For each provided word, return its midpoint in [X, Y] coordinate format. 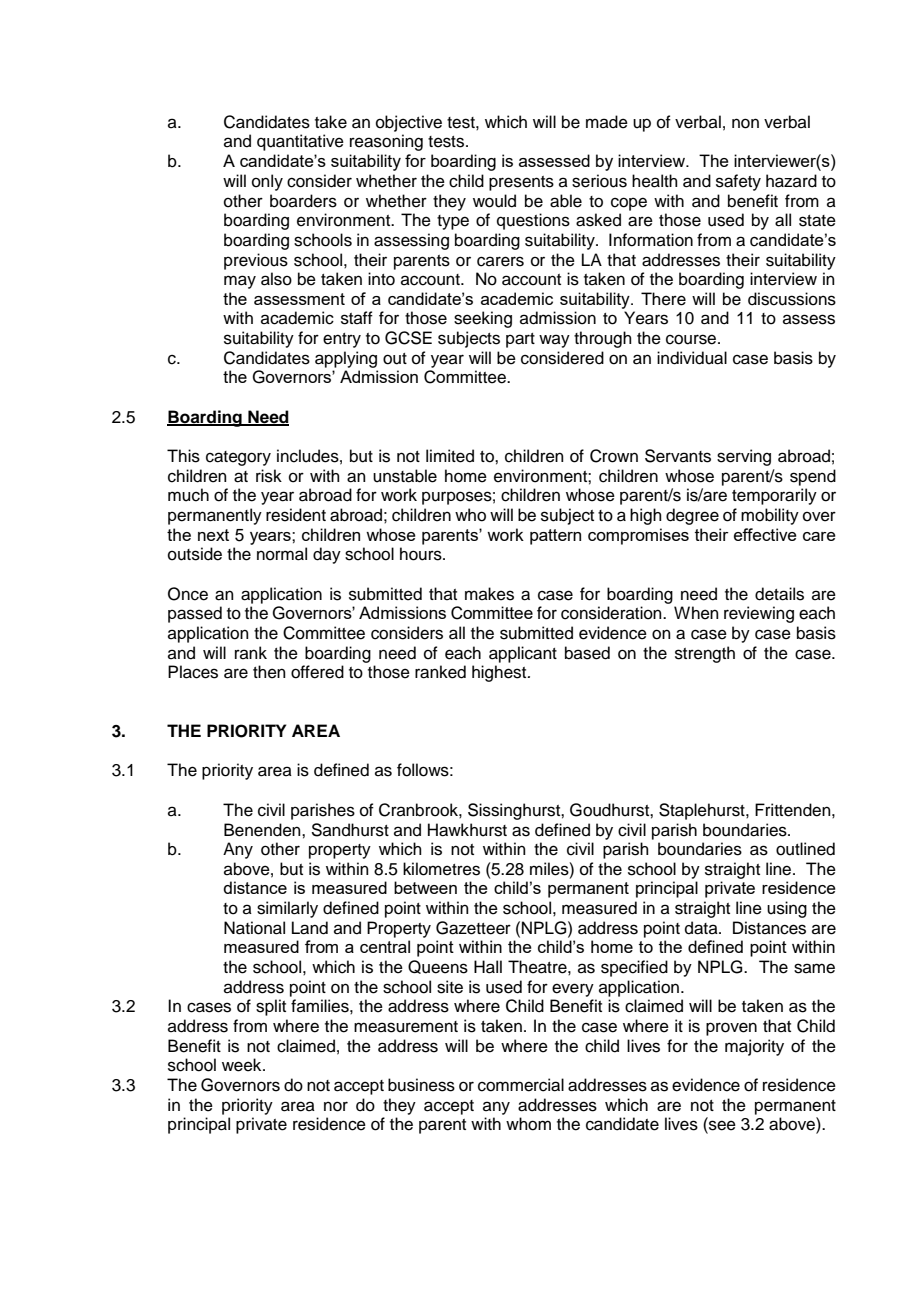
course [692, 339]
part [520, 340]
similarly [287, 909]
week [243, 1065]
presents [521, 183]
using [787, 909]
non [745, 123]
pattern [555, 537]
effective [765, 534]
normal [282, 554]
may [240, 282]
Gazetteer [473, 928]
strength [705, 654]
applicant [523, 654]
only [267, 182]
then [269, 672]
